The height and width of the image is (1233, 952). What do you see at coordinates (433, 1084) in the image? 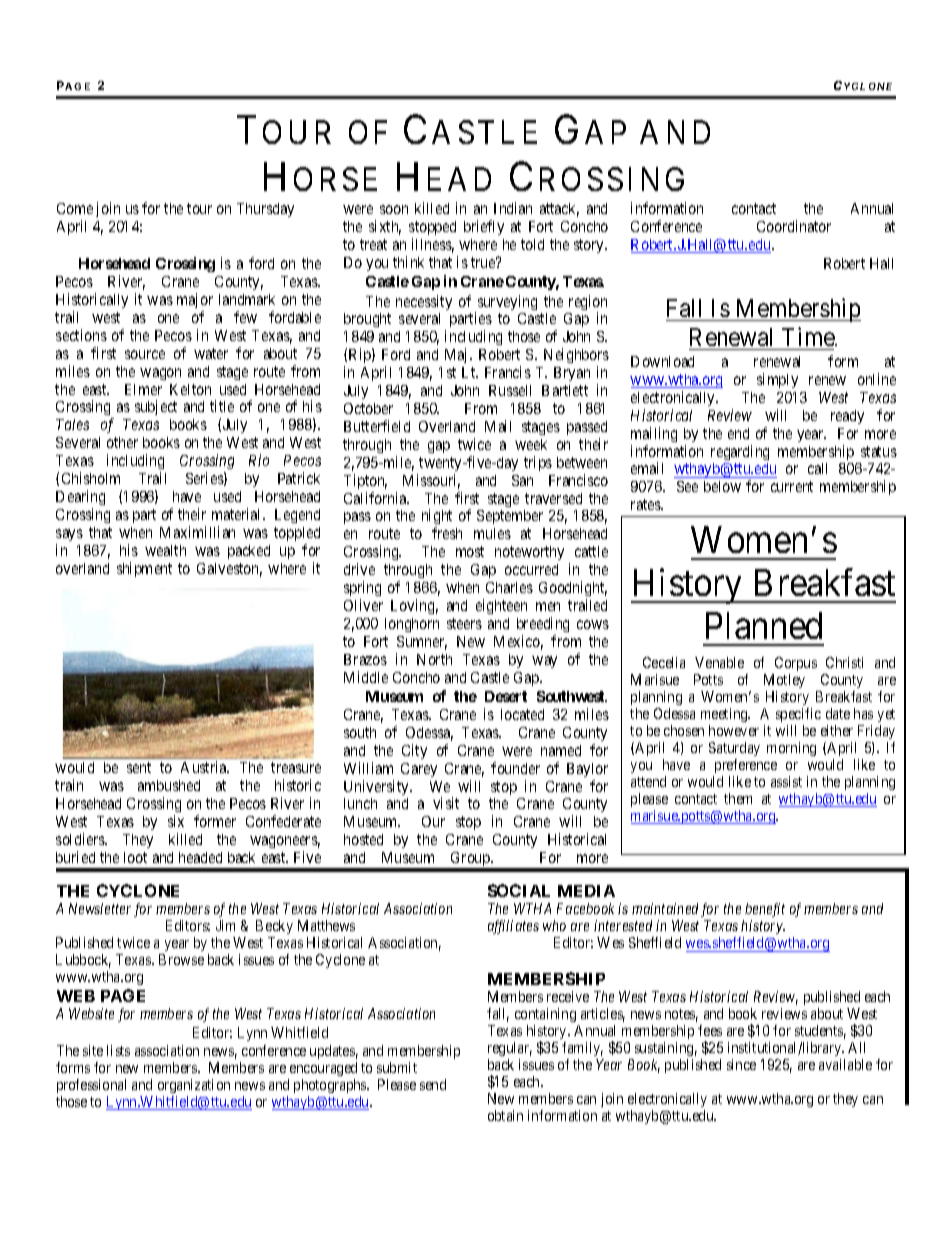
I see `send` at bounding box center [433, 1084].
